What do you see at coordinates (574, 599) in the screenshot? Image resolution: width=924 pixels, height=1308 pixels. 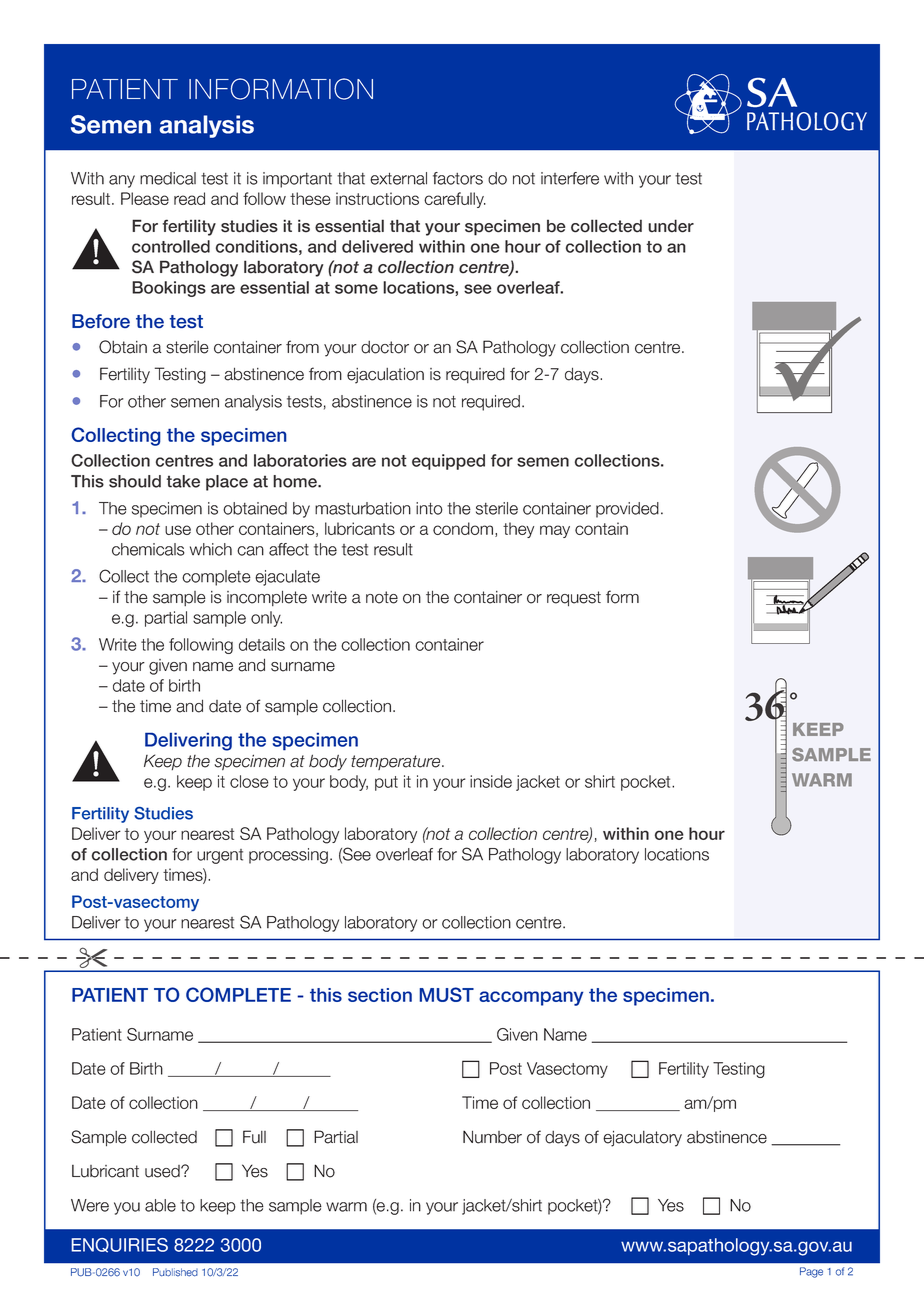 I see `request` at bounding box center [574, 599].
